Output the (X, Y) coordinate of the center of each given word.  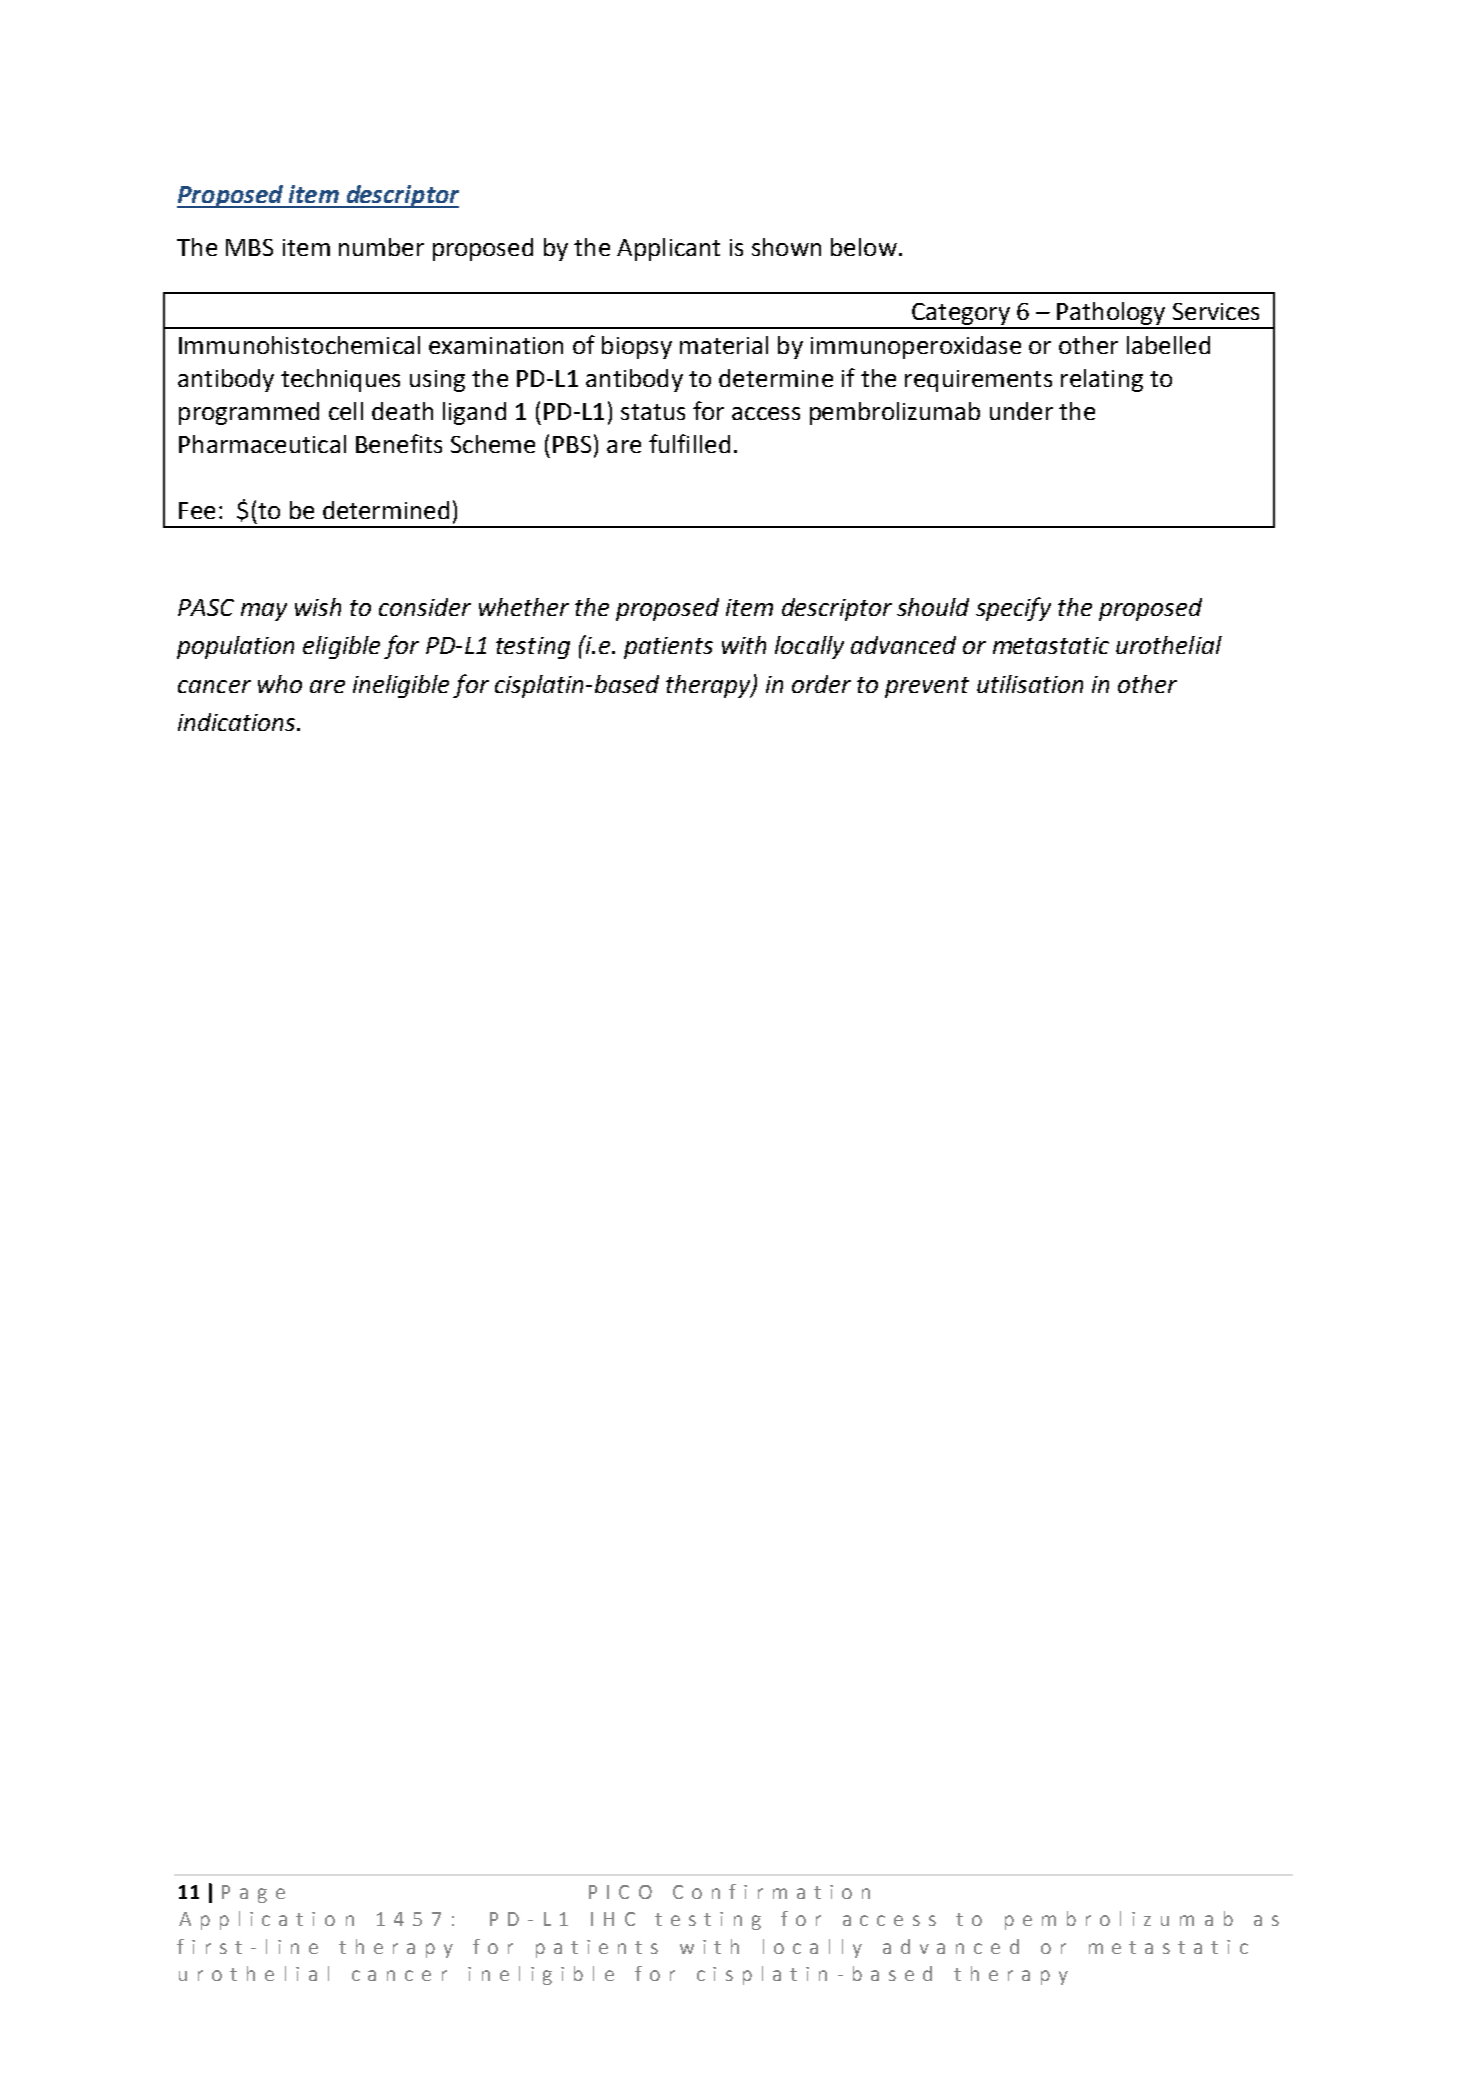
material (724, 345)
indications (238, 722)
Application (266, 1920)
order (821, 684)
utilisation (1030, 684)
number (381, 247)
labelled (1168, 345)
